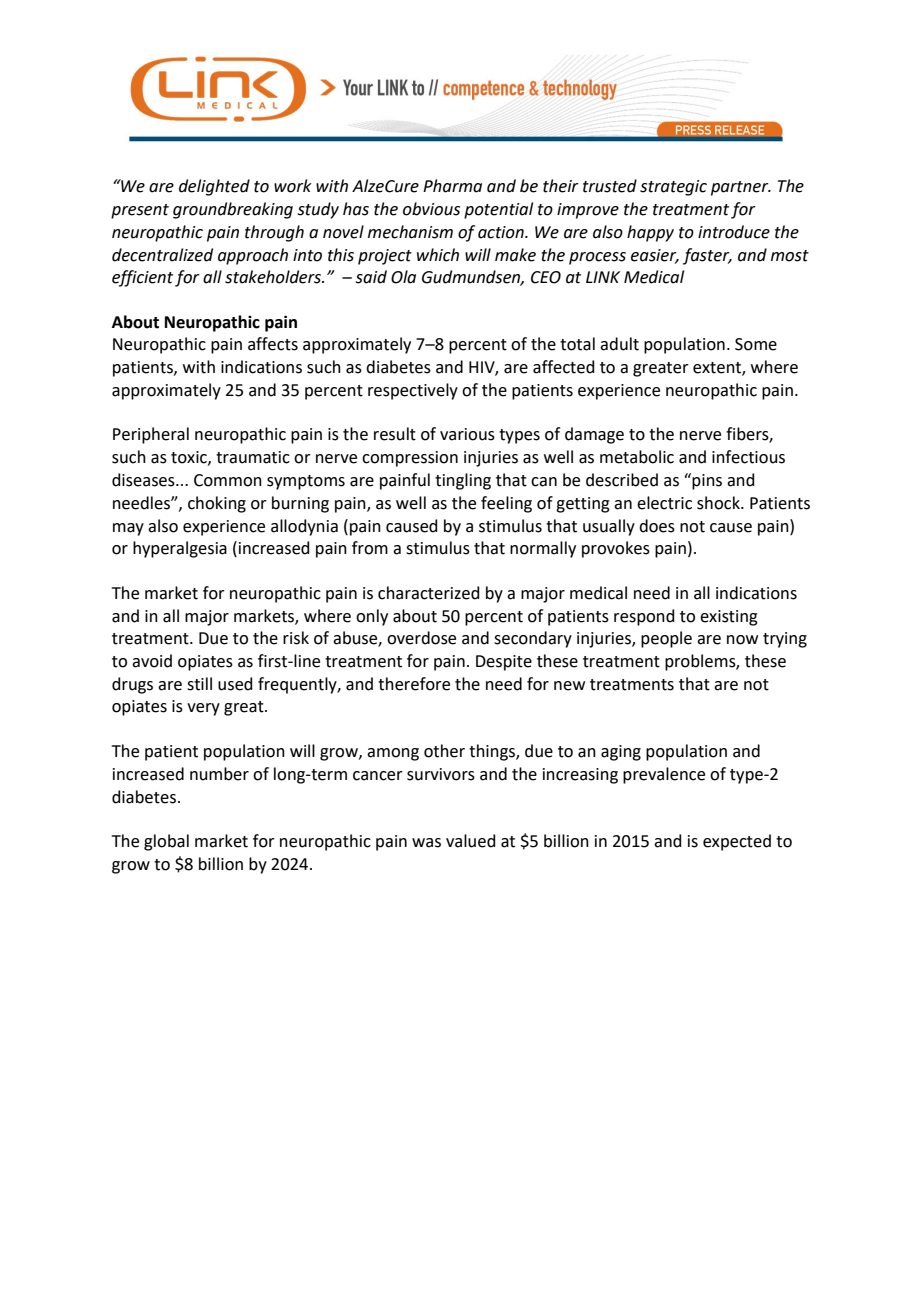  Describe the element at coordinates (467, 434) in the screenshot. I see `various` at that location.
